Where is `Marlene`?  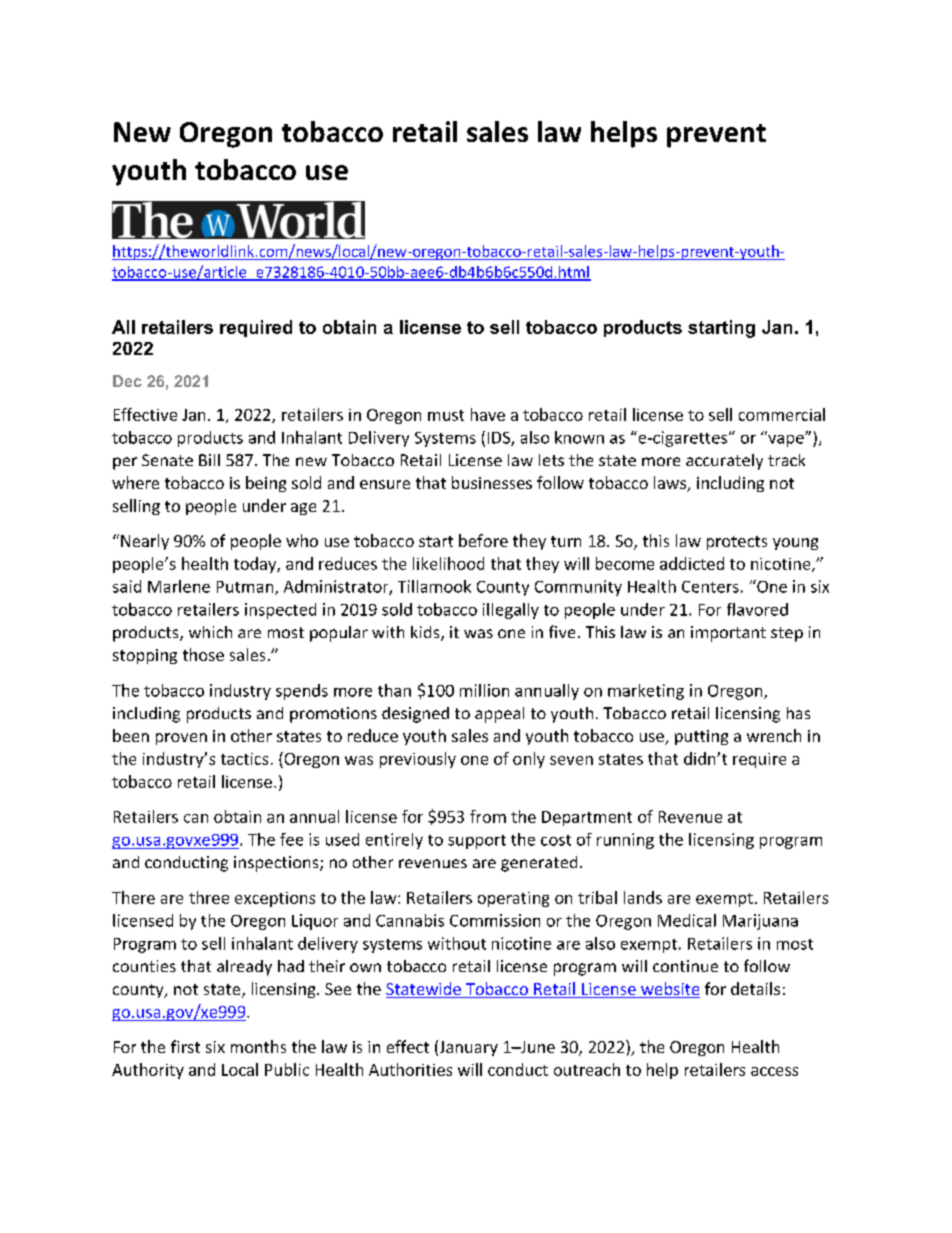 Marlene is located at coordinates (179, 586).
